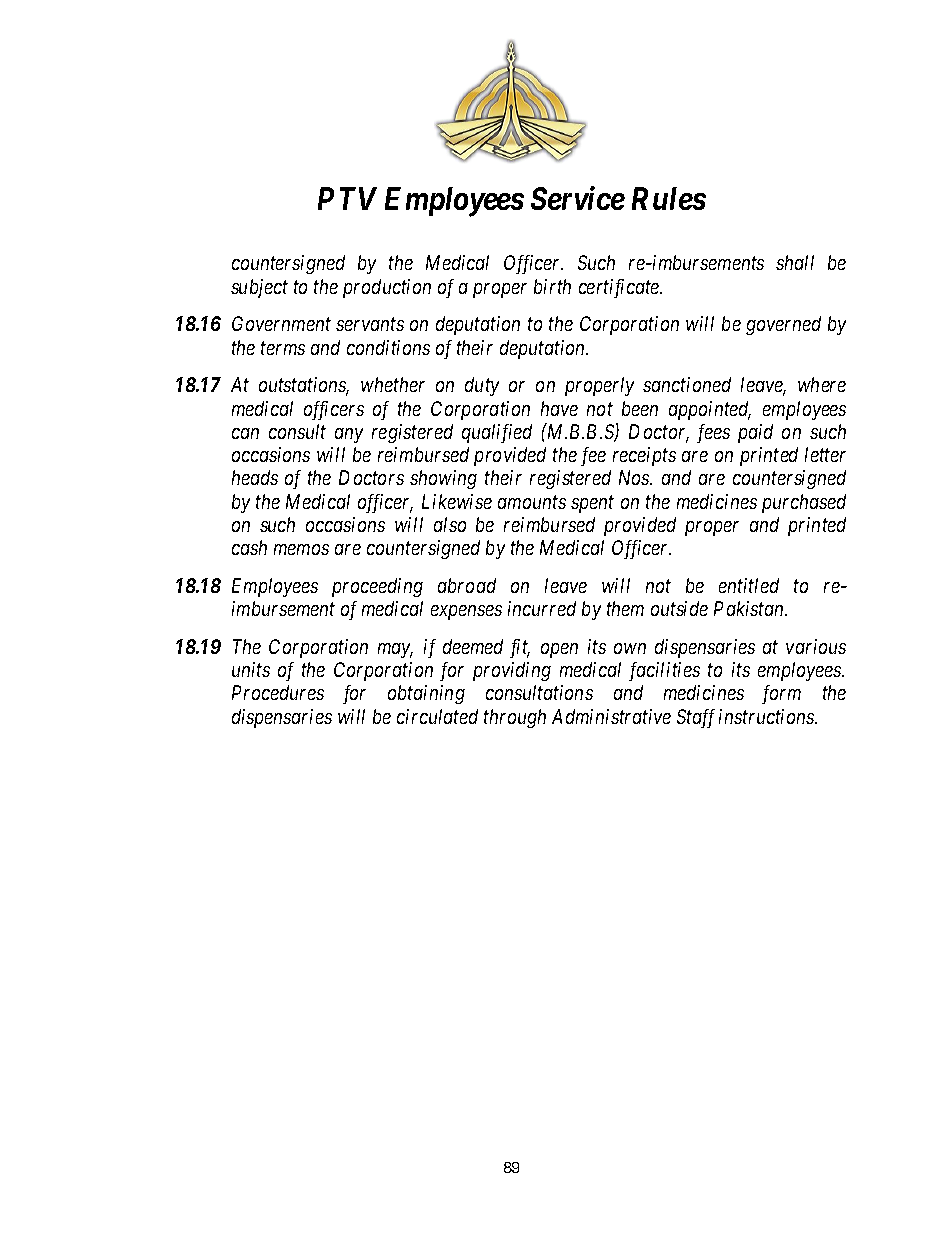 This screenshot has height=1233, width=952. Describe the element at coordinates (795, 262) in the screenshot. I see `shall` at that location.
